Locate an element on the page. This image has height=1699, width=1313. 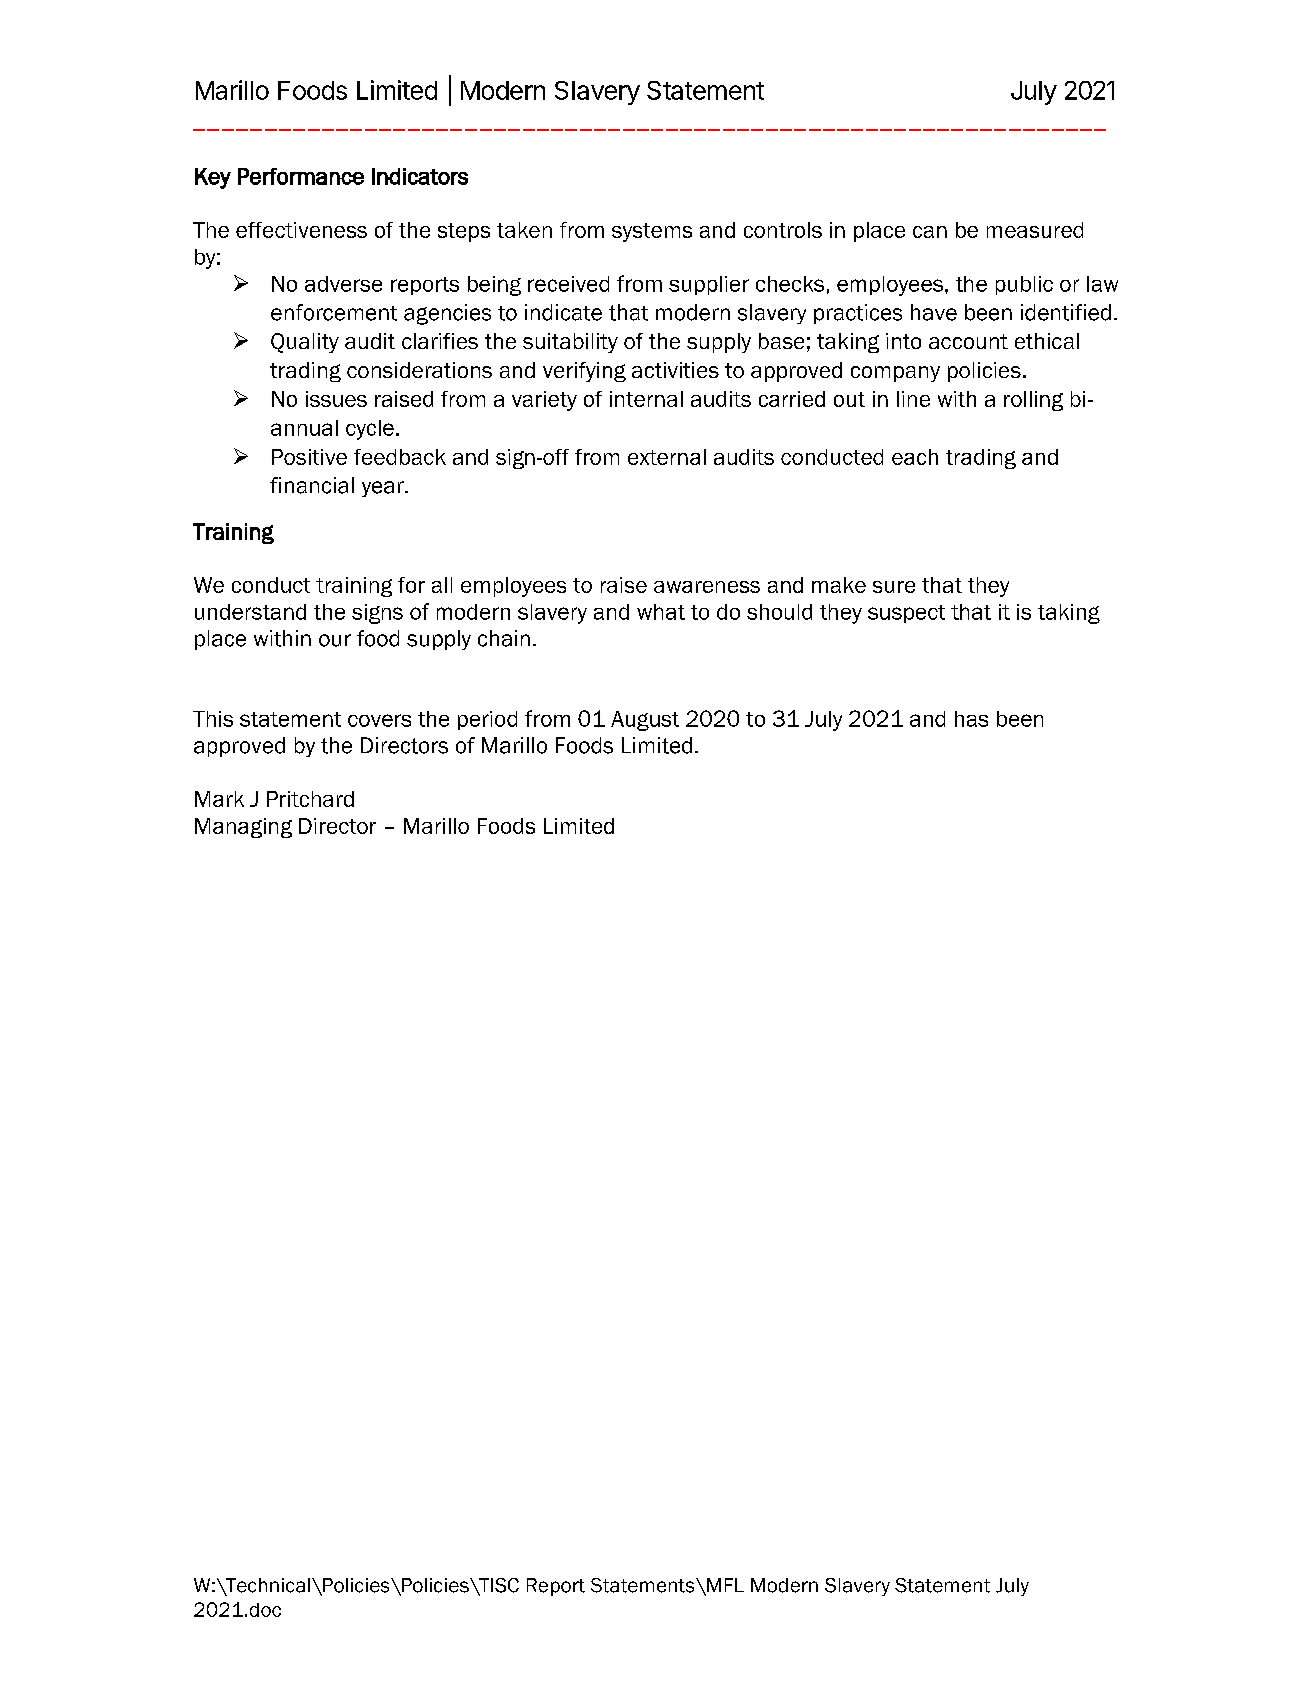
August is located at coordinates (645, 721).
